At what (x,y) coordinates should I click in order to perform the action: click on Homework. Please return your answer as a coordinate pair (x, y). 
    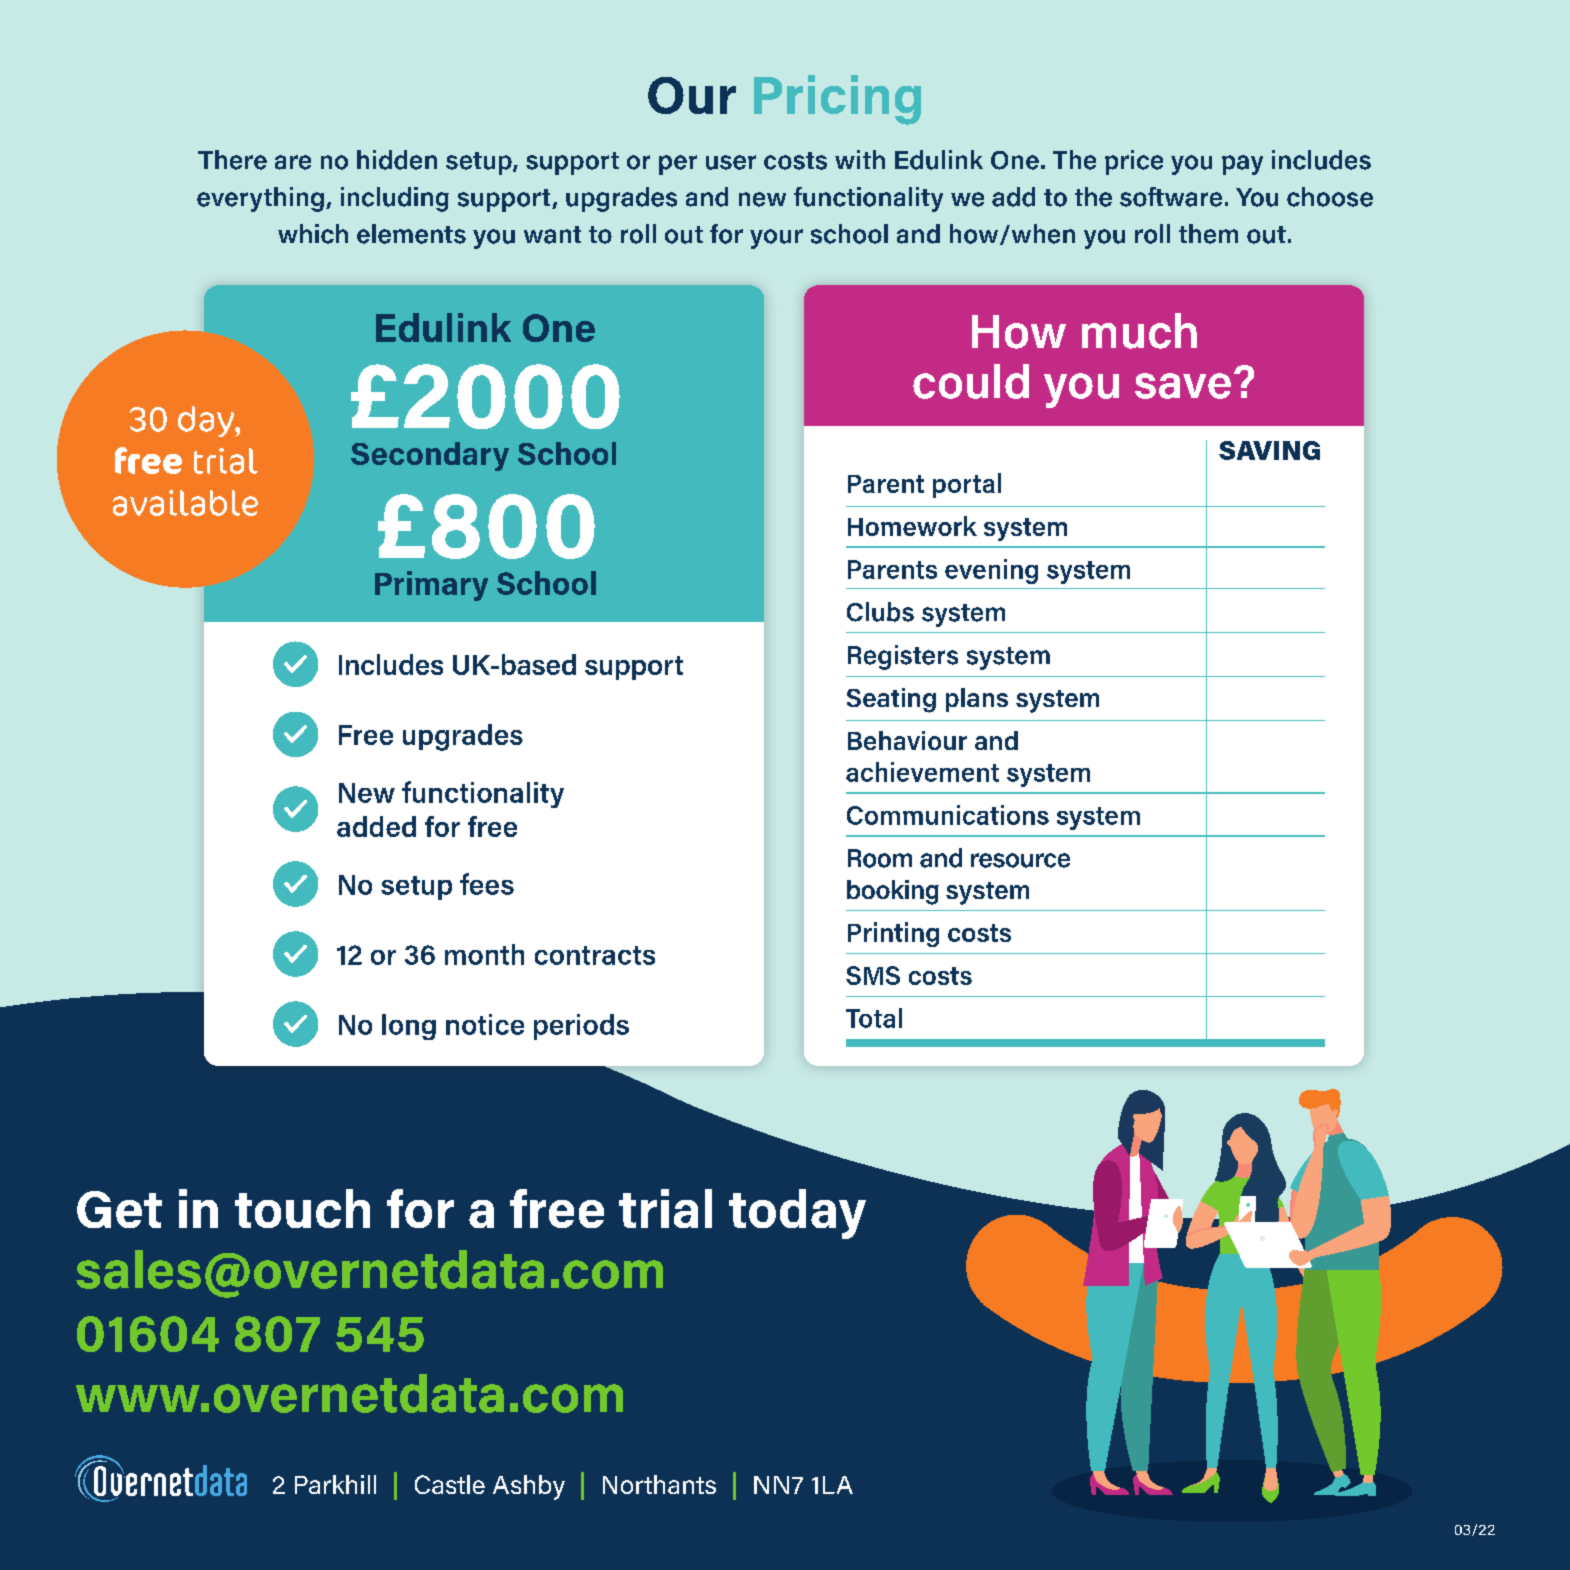
    Looking at the image, I should click on (912, 526).
